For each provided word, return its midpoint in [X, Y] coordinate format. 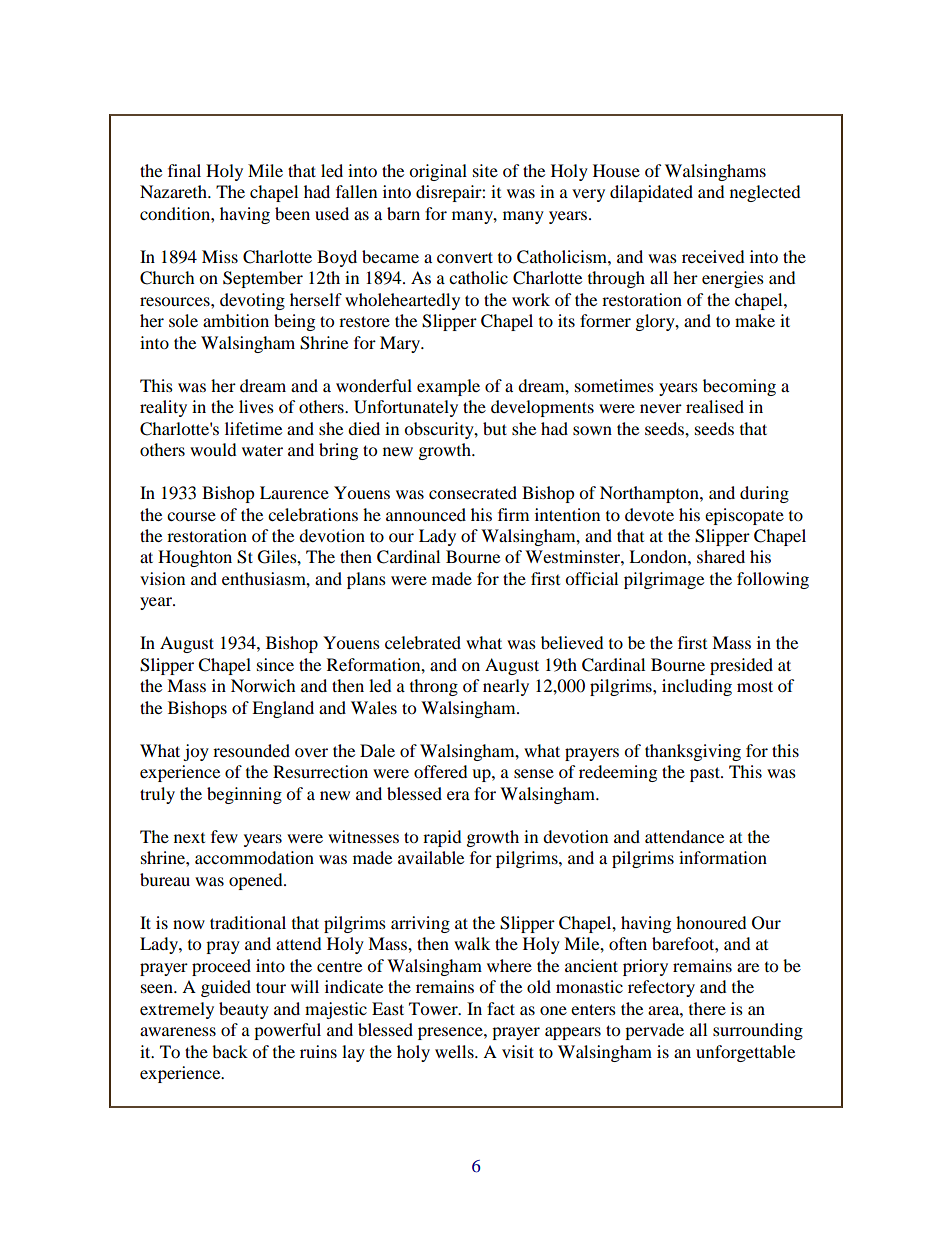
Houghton [195, 558]
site [485, 170]
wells [455, 1051]
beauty [244, 1010]
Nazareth [174, 191]
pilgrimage [664, 580]
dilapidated [651, 193]
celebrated [423, 642]
